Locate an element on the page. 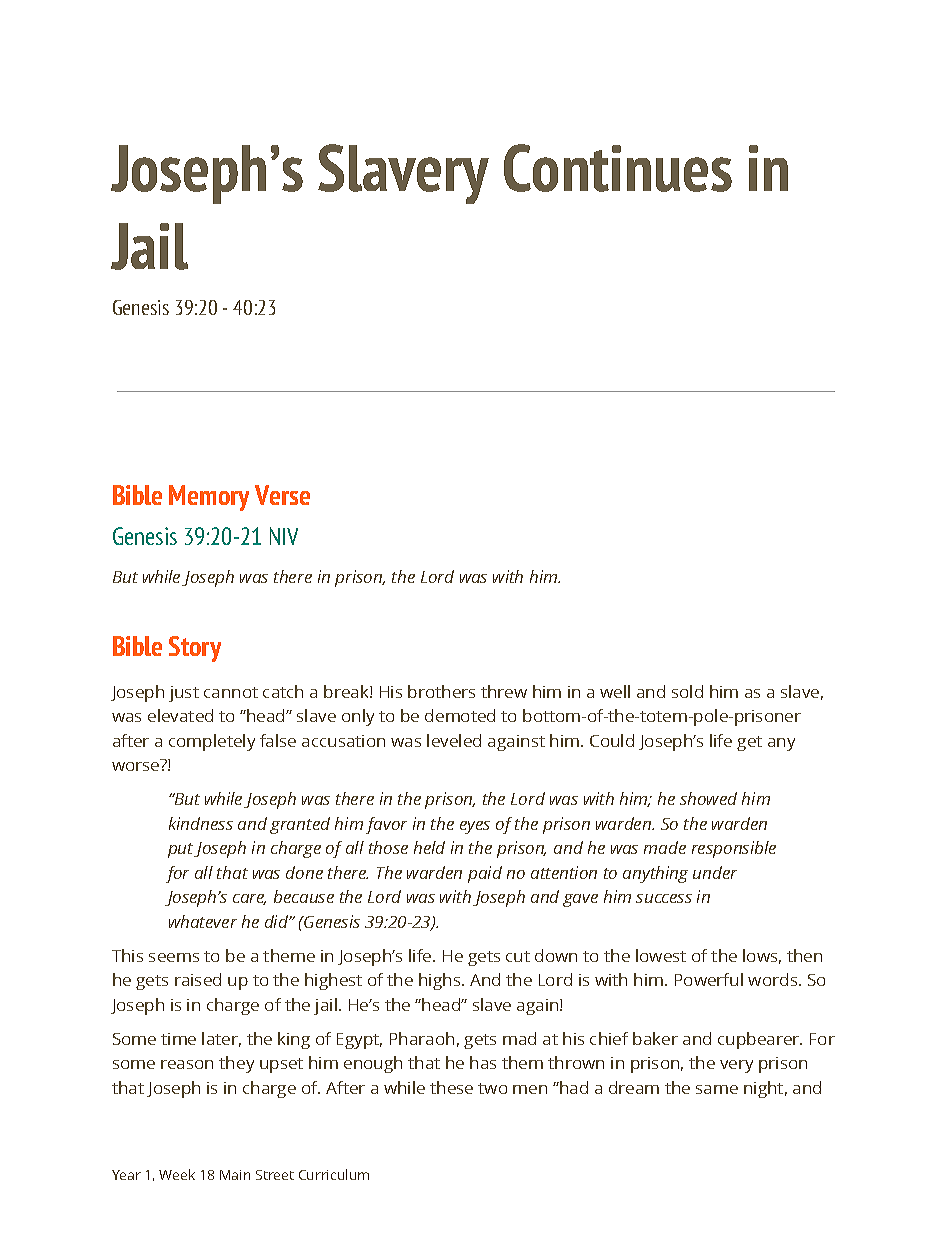  brothers is located at coordinates (441, 691).
